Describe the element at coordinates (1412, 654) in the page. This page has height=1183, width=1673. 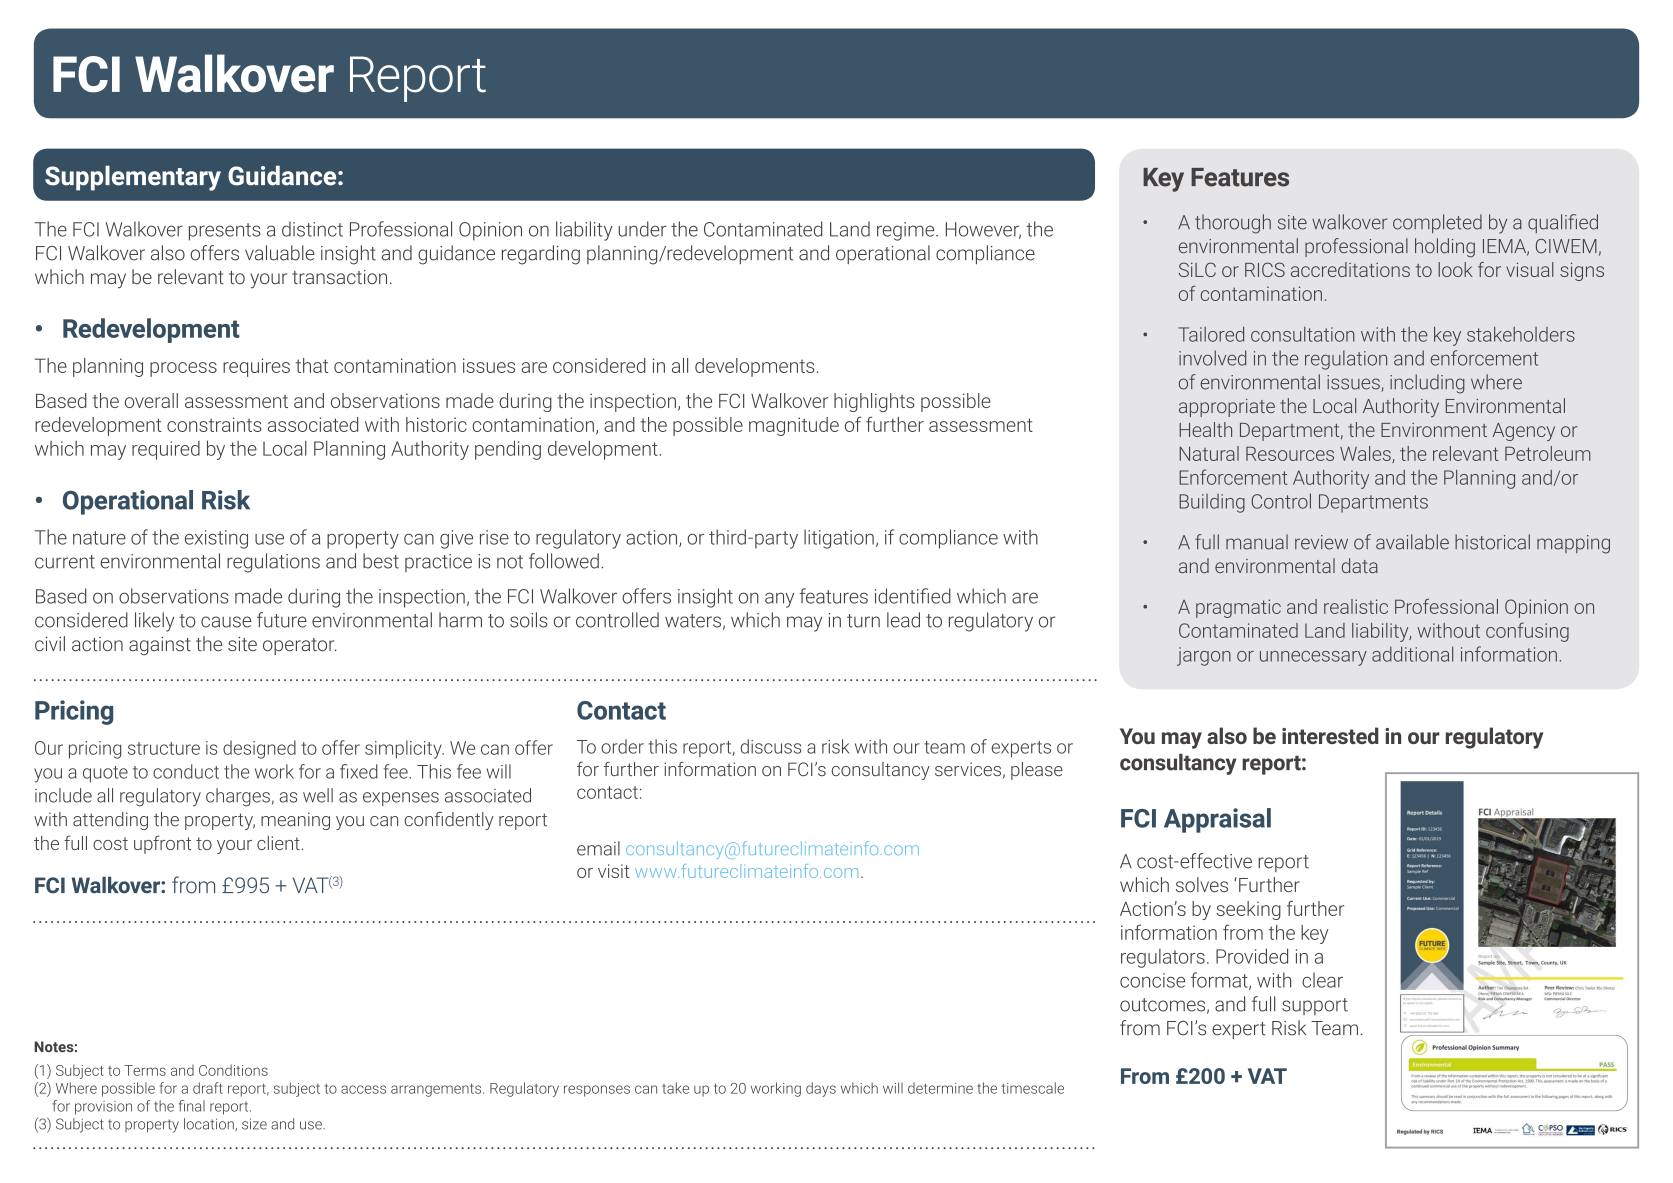
I see `additional` at that location.
